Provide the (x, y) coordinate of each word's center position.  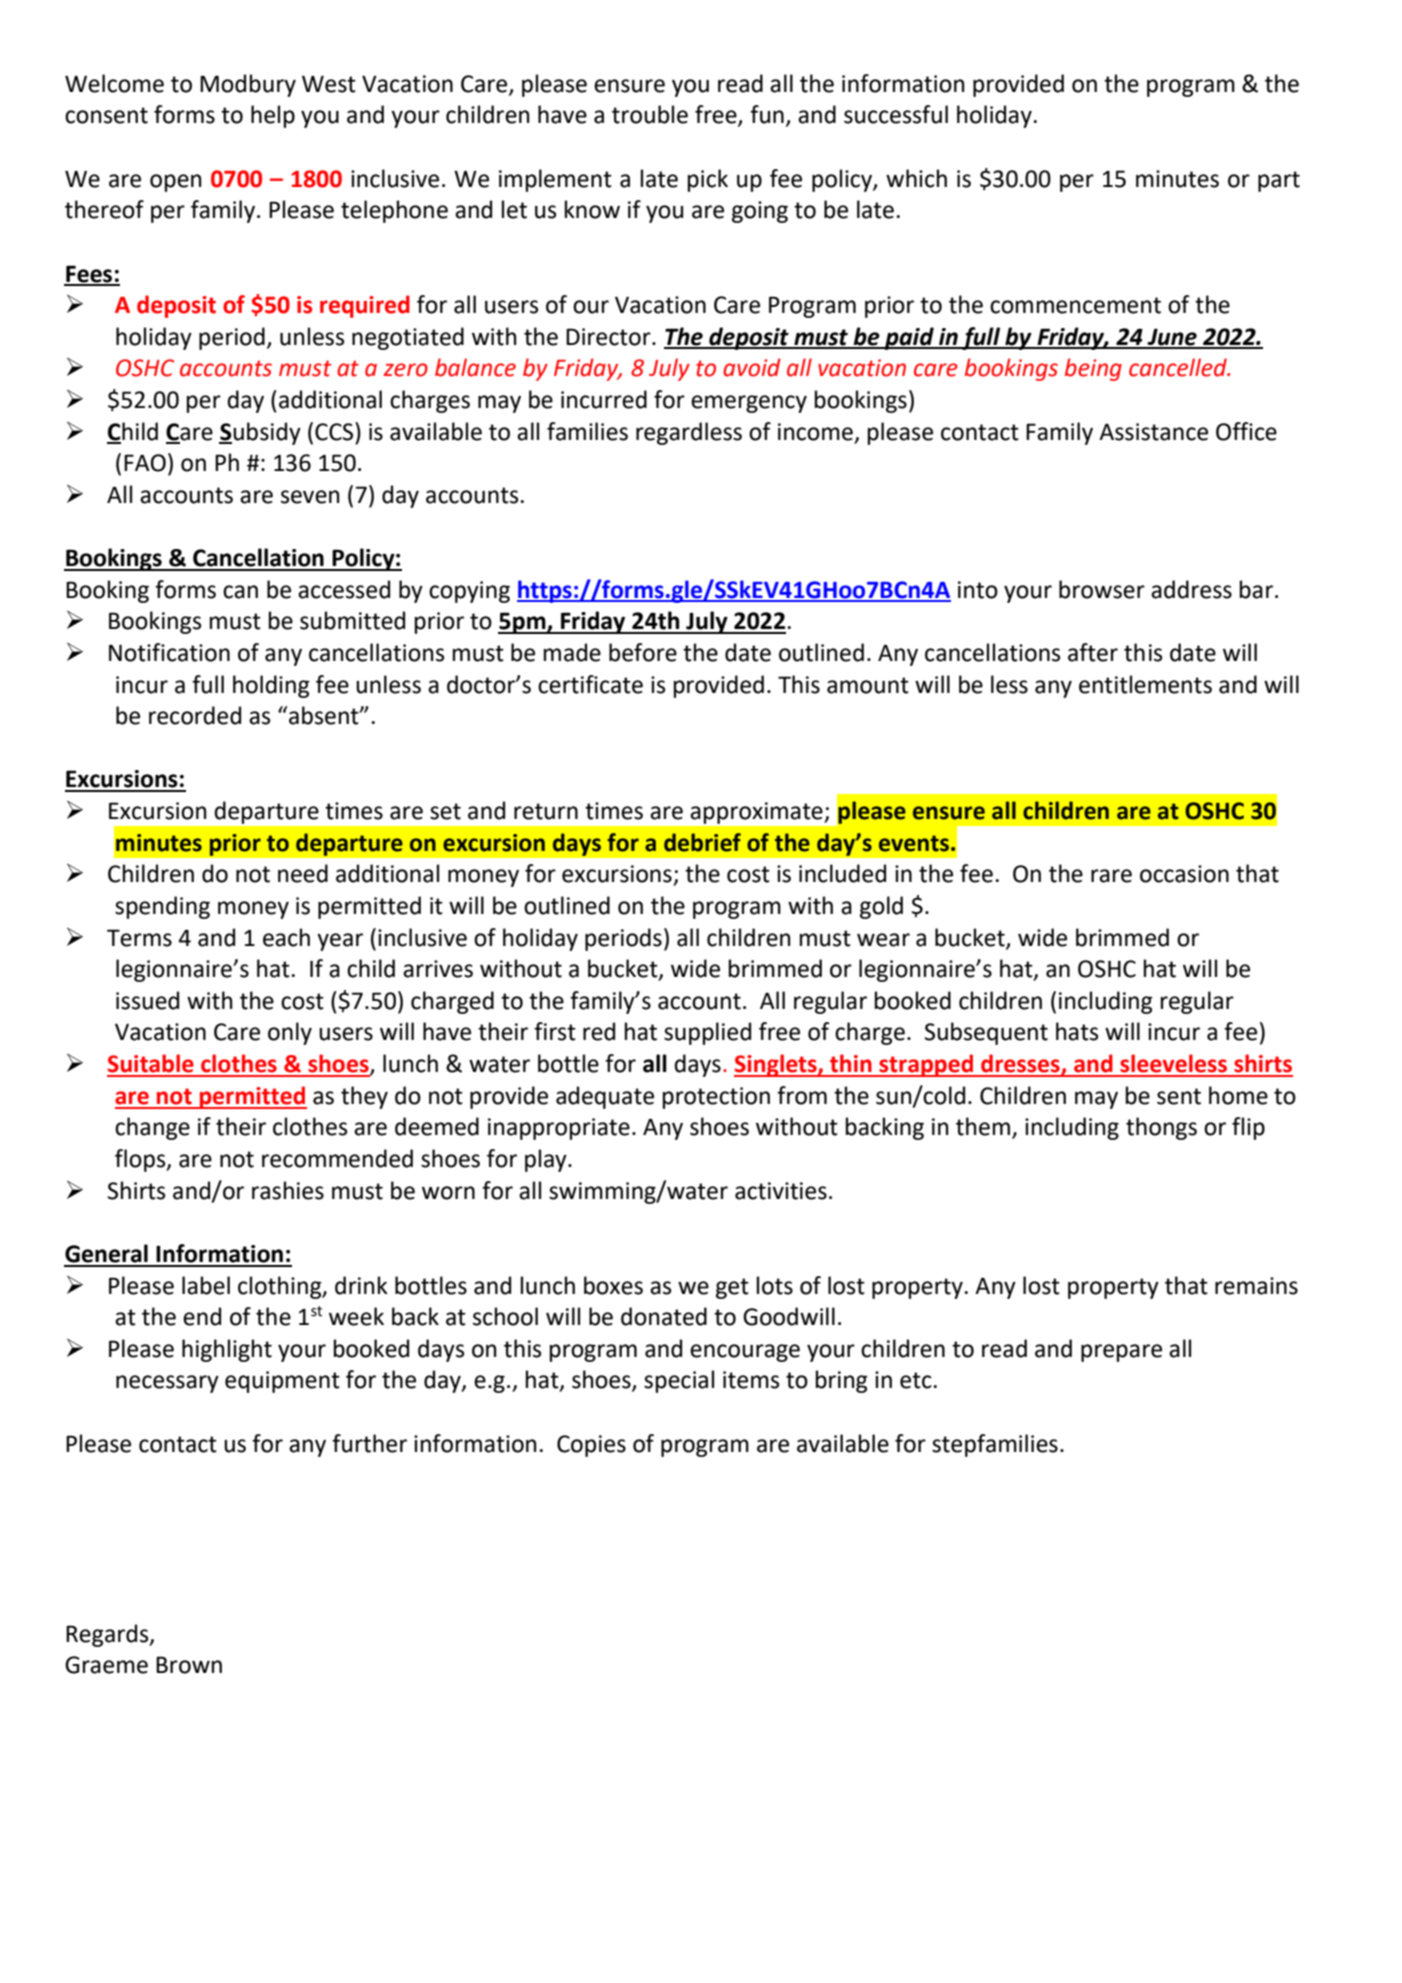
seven (310, 497)
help (273, 116)
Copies (591, 1446)
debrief (702, 842)
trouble (650, 114)
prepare (1121, 1353)
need (303, 873)
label (206, 1285)
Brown (189, 1665)
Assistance (1153, 432)
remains (1256, 1286)
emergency (749, 404)
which (916, 178)
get (732, 1288)
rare (1111, 876)
